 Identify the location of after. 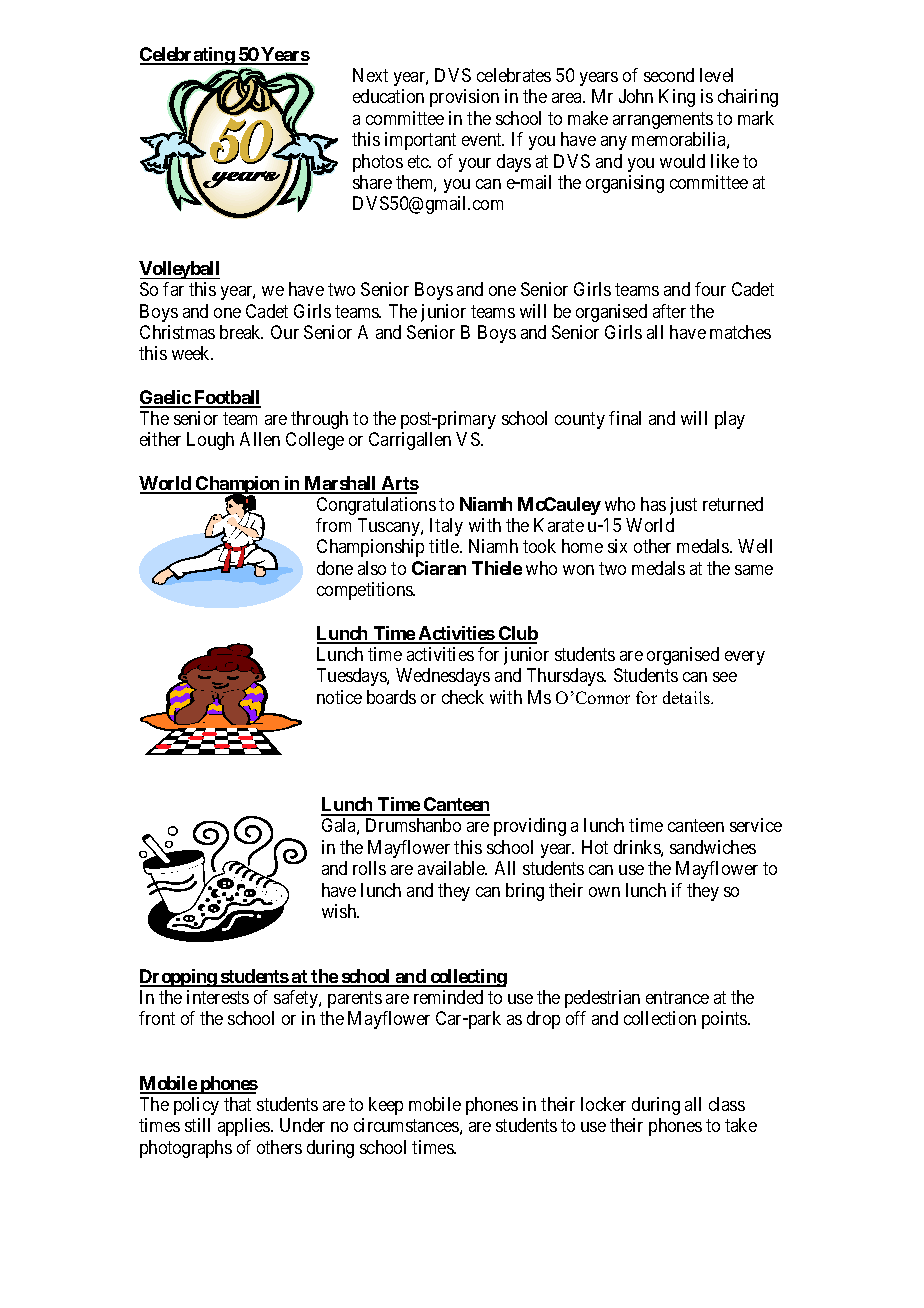
(669, 311).
